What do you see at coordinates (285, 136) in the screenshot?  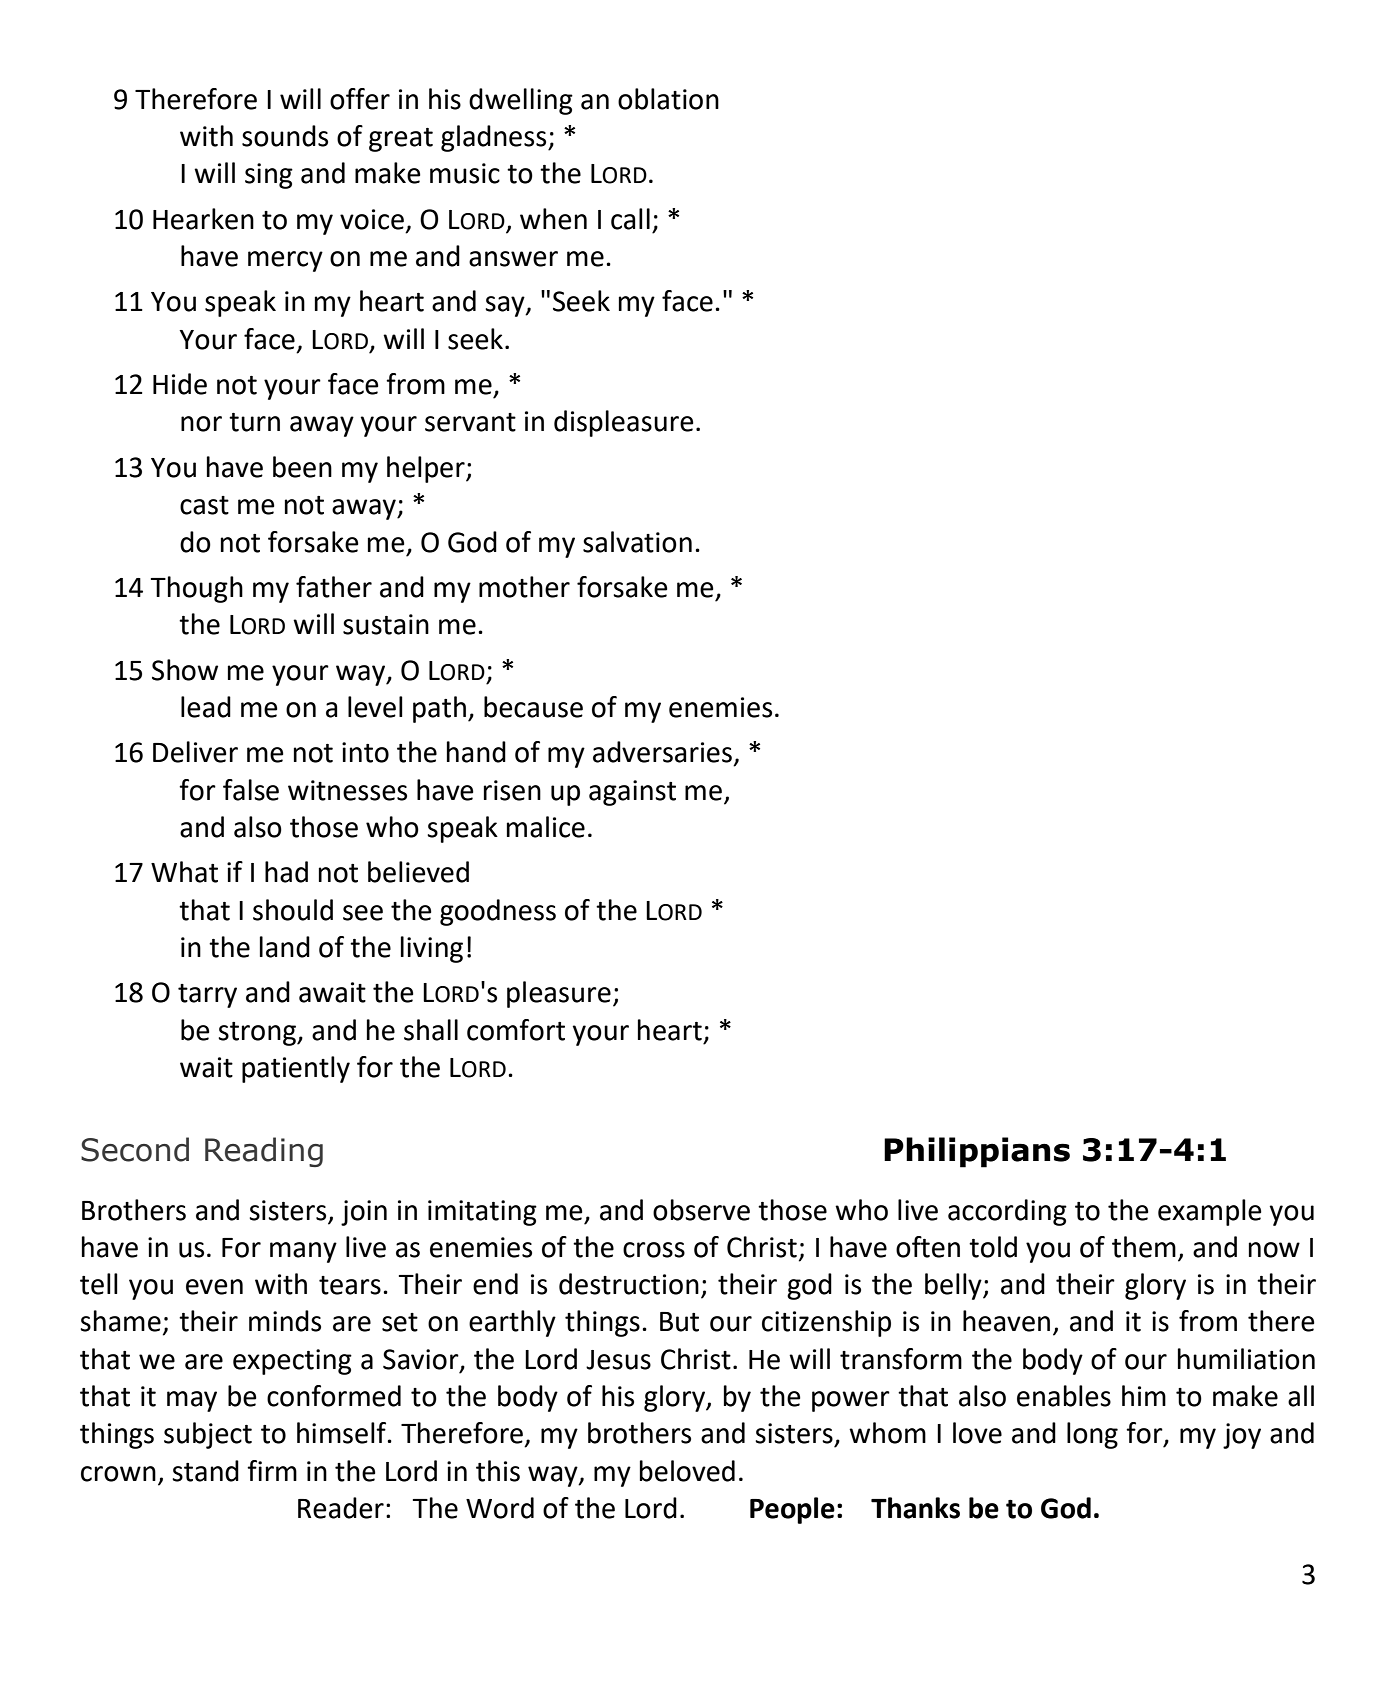 I see `sounds` at bounding box center [285, 136].
